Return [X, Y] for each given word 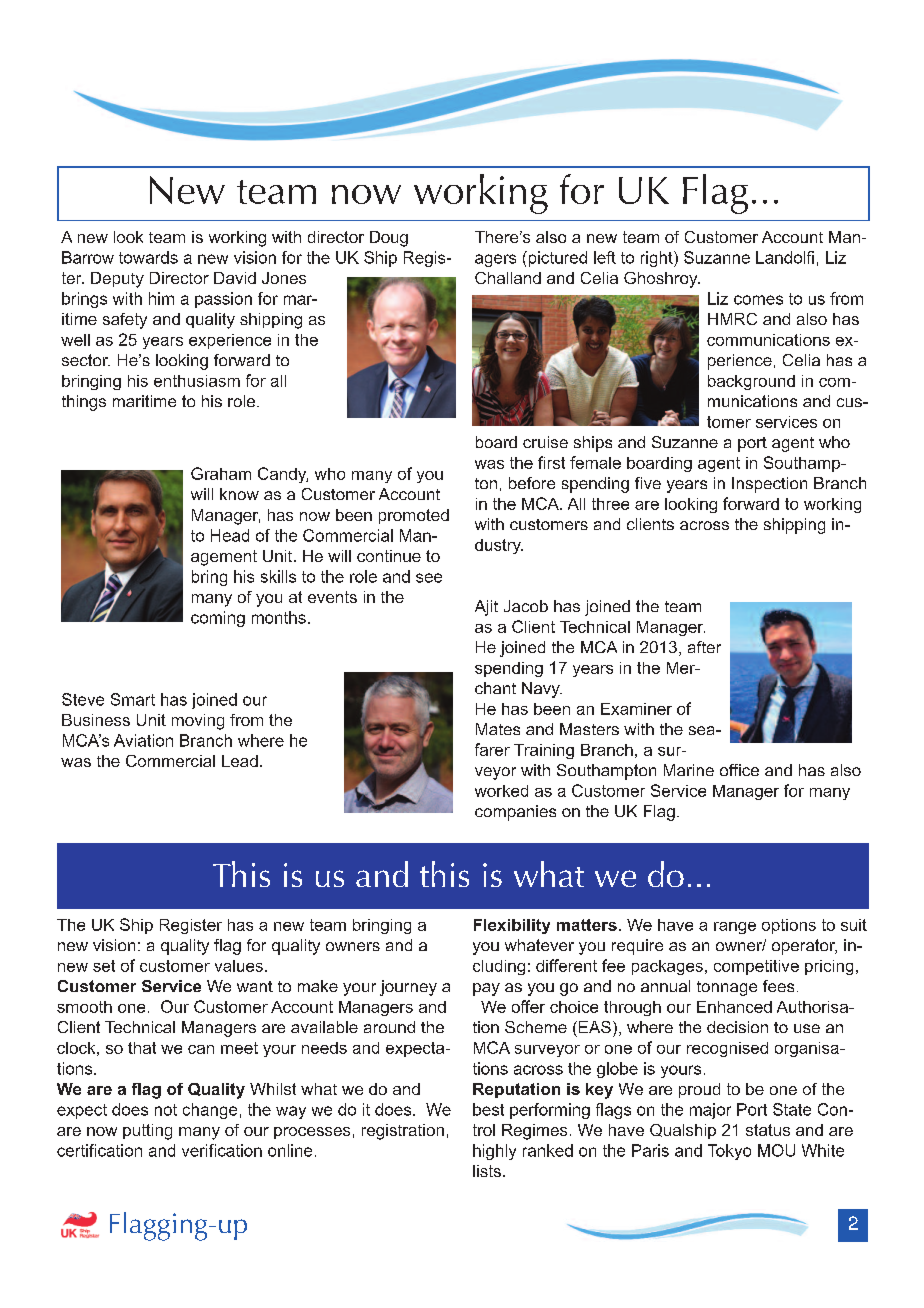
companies [515, 813]
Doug [389, 239]
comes [758, 300]
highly [494, 1152]
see [429, 578]
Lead [240, 761]
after [704, 647]
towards [148, 257]
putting [147, 1132]
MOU [776, 1150]
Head [230, 535]
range [735, 928]
